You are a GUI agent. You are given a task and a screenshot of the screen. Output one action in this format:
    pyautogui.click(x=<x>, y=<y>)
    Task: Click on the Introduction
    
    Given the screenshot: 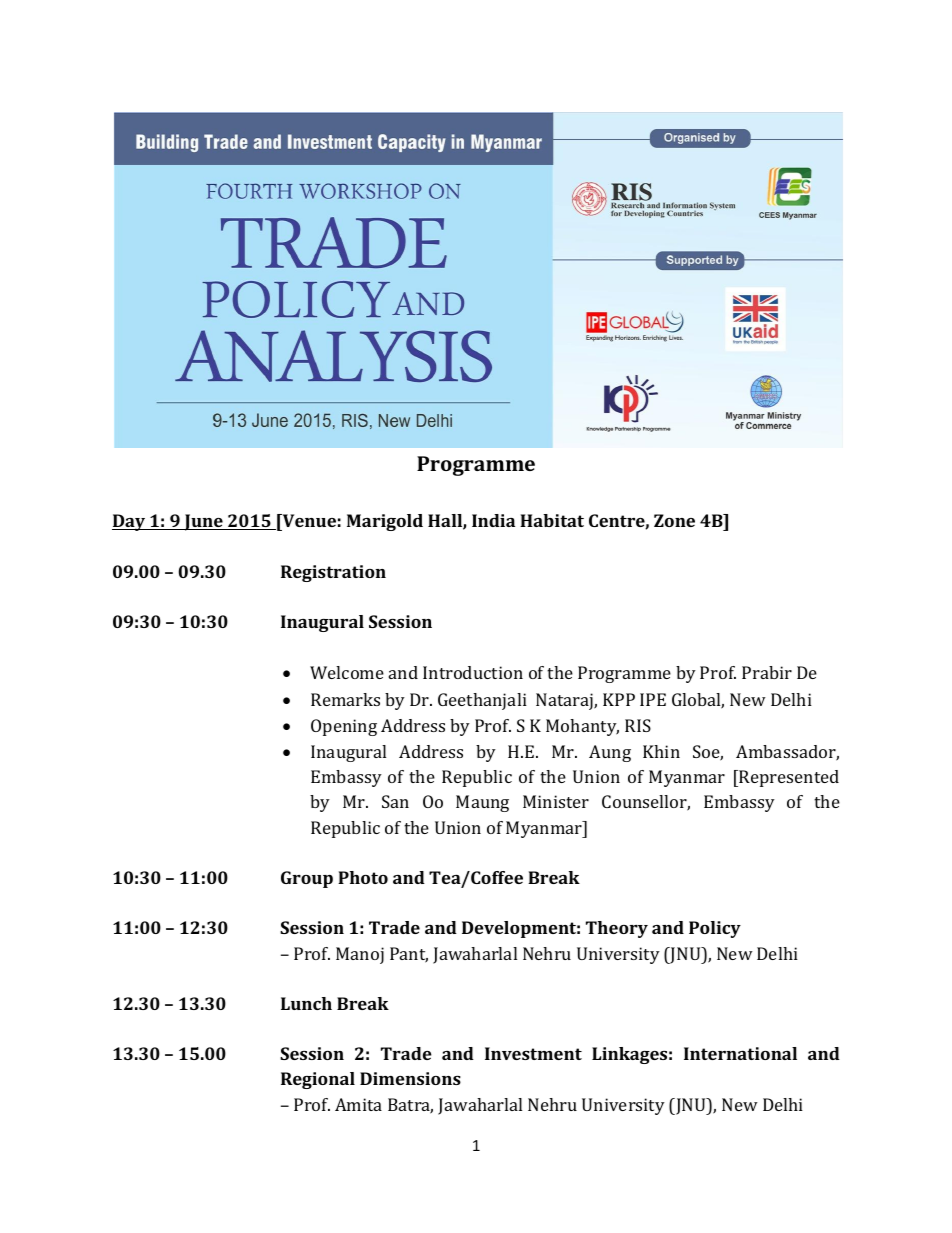 What is the action you would take?
    pyautogui.click(x=473, y=672)
